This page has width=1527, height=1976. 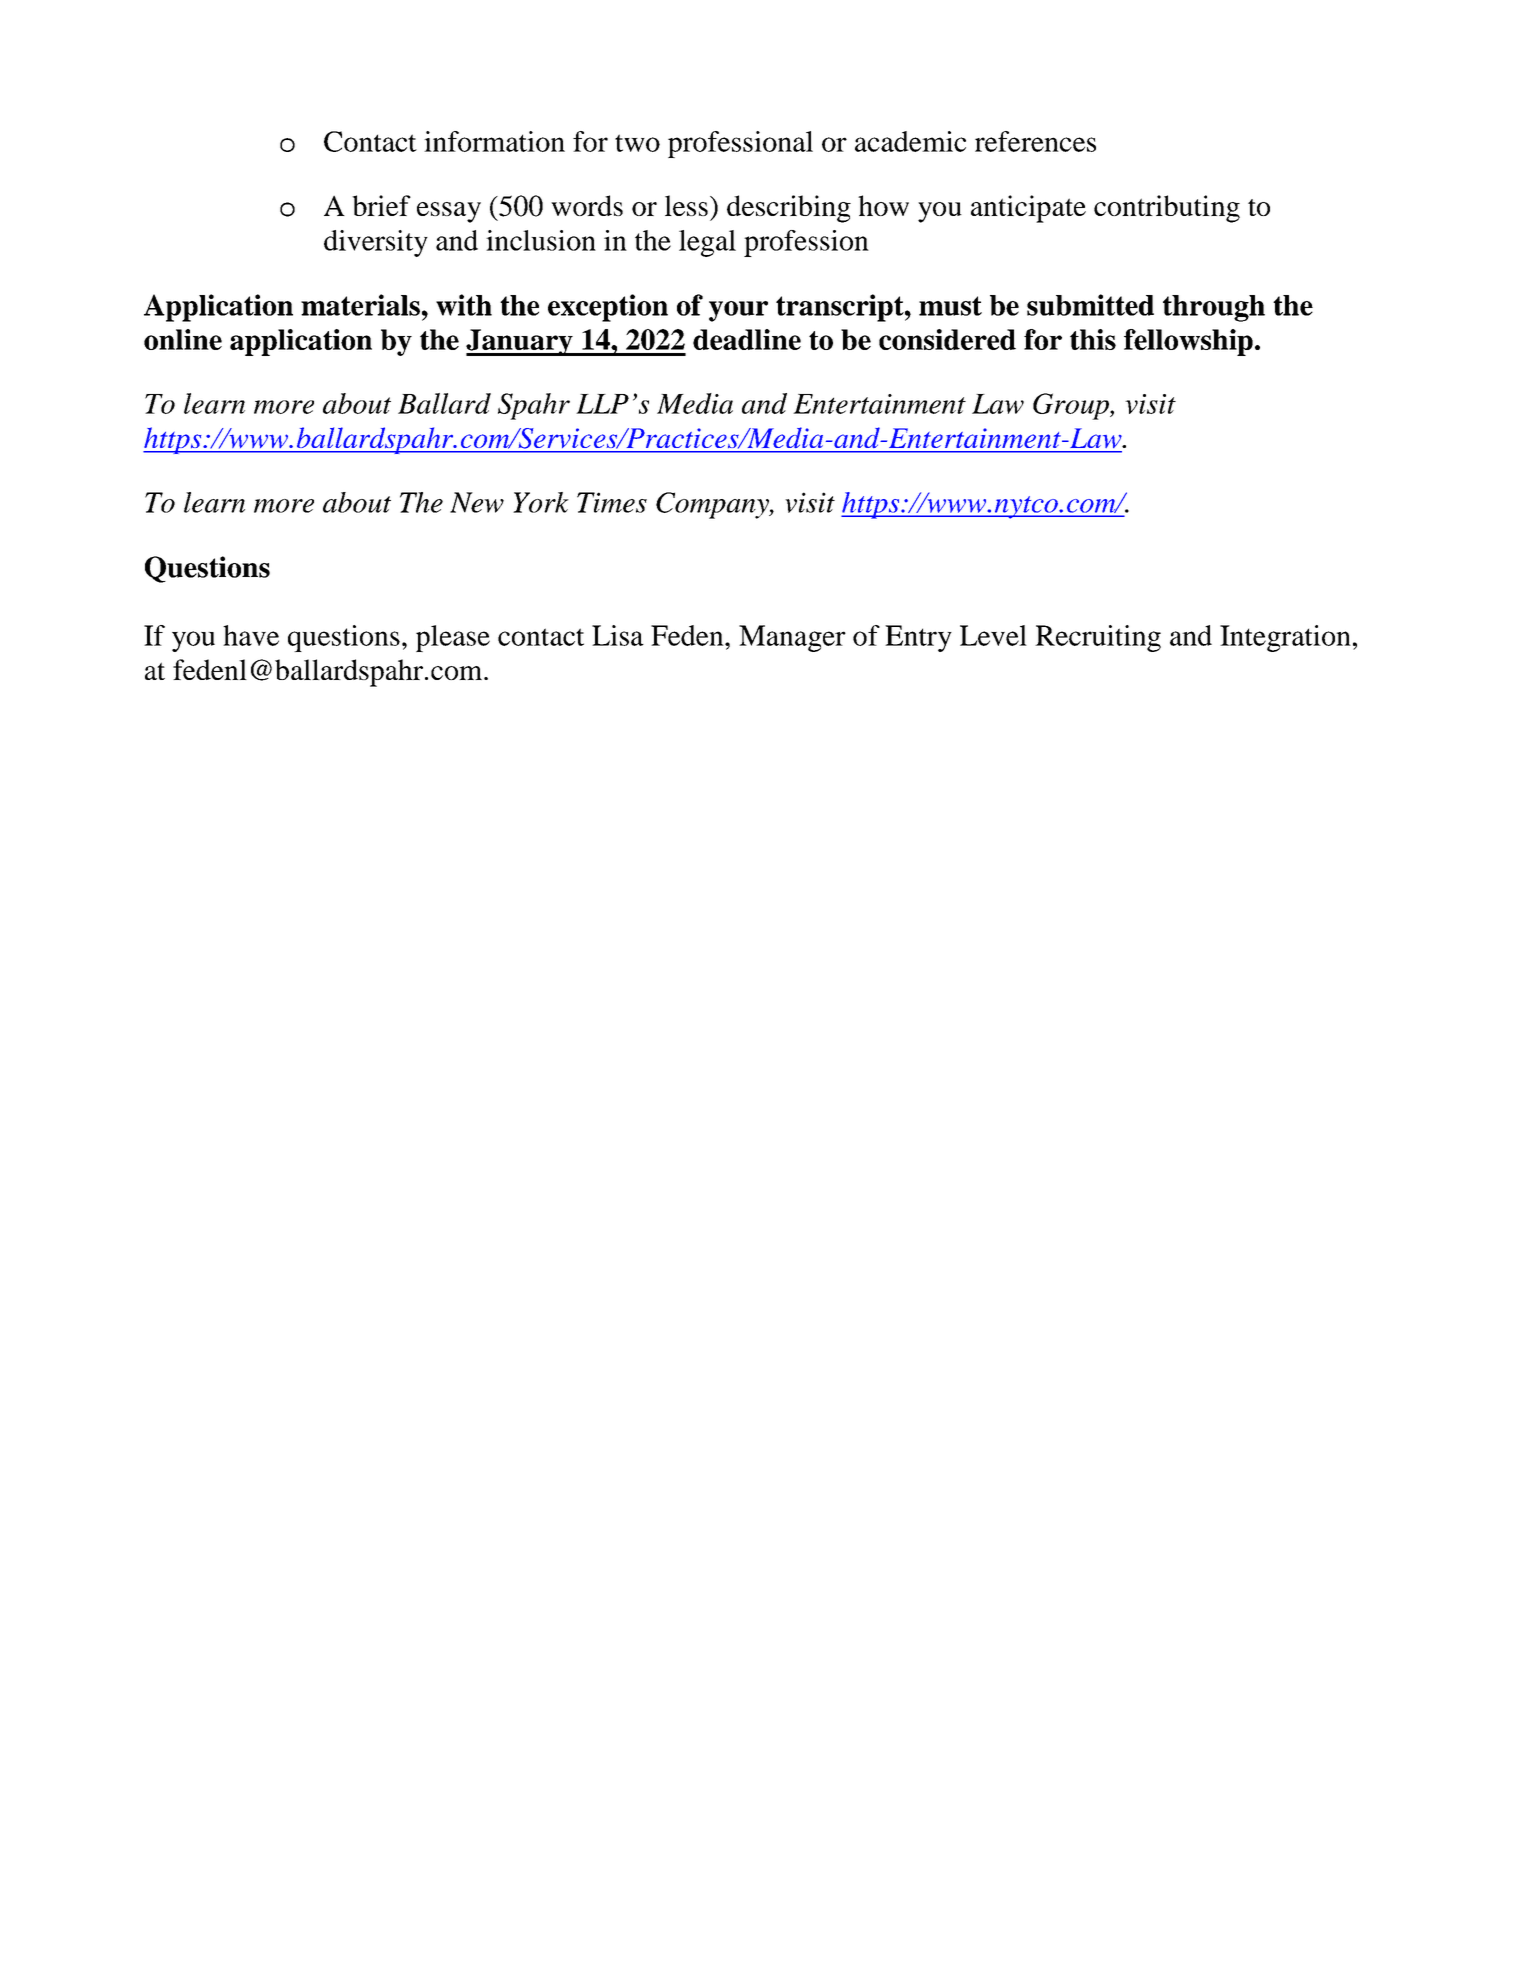 What do you see at coordinates (1035, 141) in the page?
I see `references` at bounding box center [1035, 141].
